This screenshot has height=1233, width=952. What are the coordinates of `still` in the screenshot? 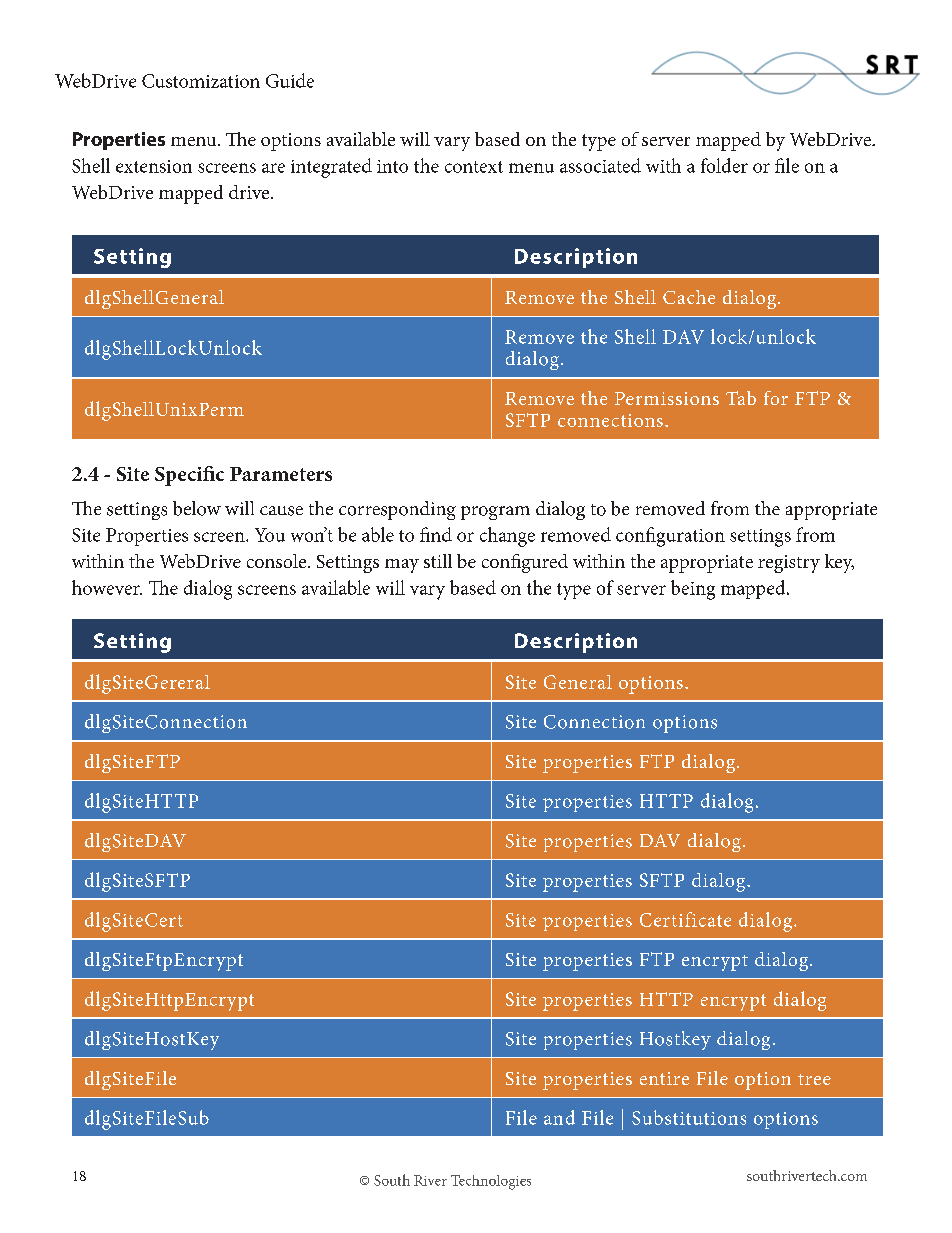 It's located at (438, 561).
